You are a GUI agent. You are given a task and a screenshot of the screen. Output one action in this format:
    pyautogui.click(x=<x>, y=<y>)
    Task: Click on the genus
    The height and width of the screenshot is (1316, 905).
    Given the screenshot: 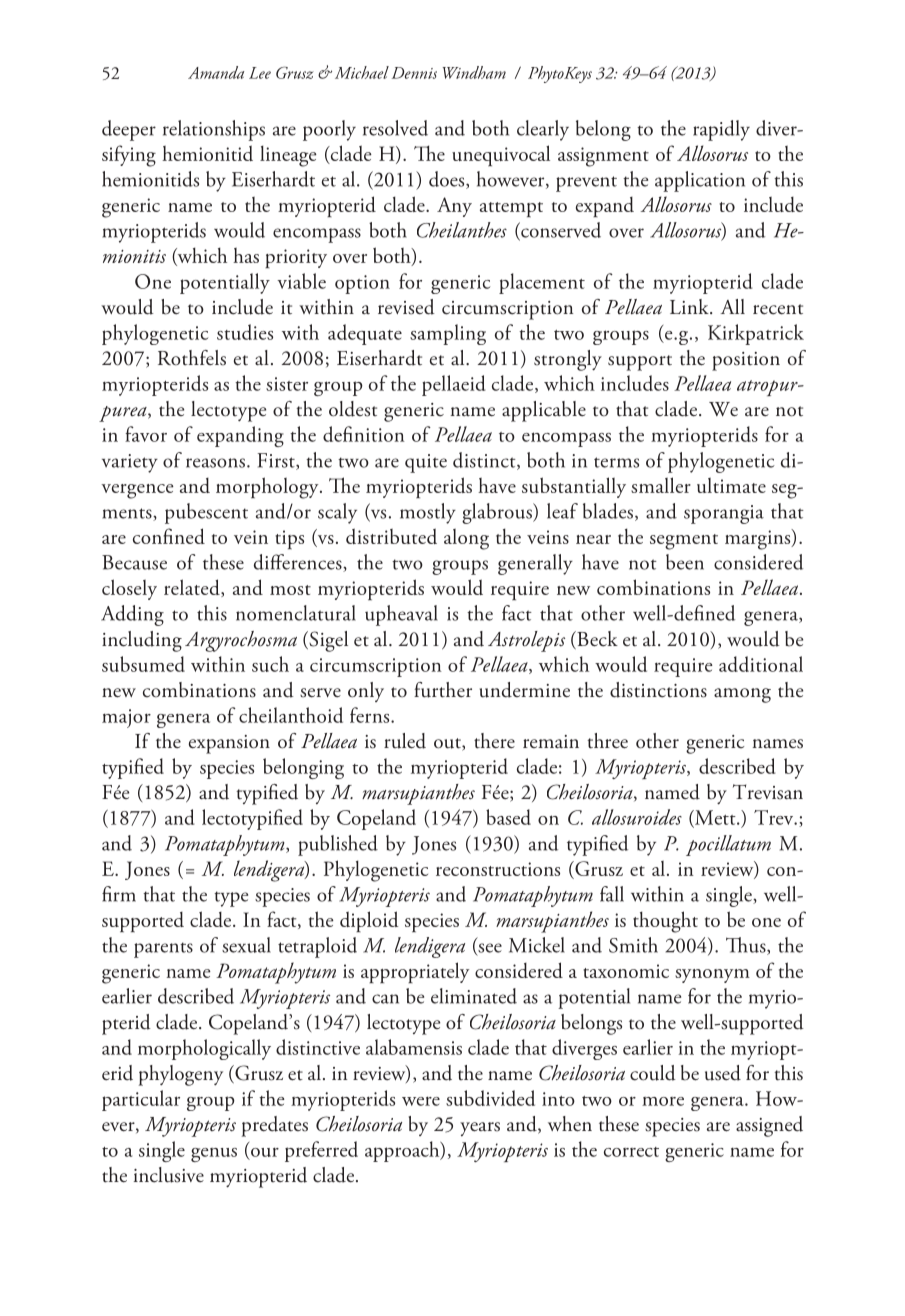 What is the action you would take?
    pyautogui.click(x=214, y=1155)
